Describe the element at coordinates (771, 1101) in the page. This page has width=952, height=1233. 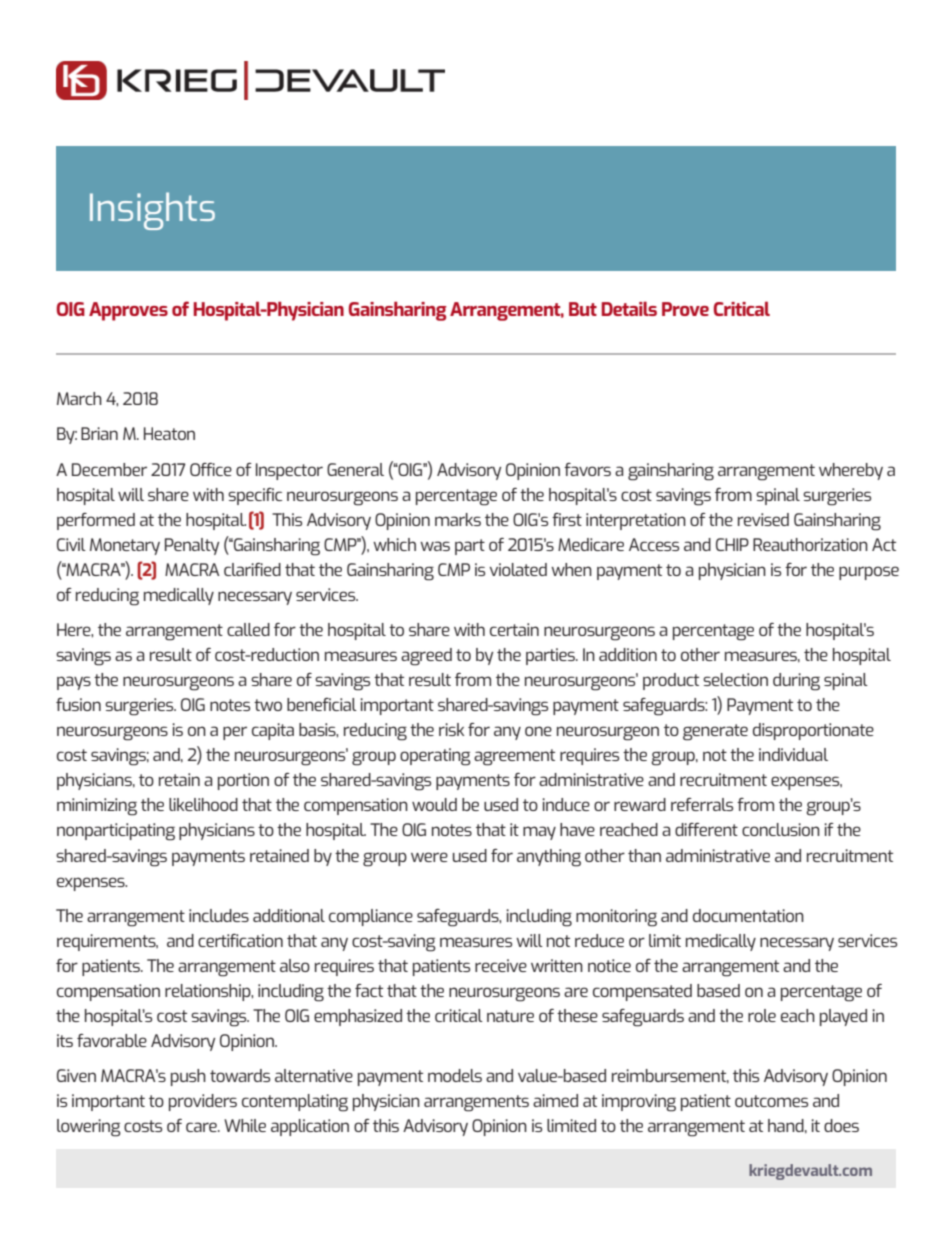
I see `outcomes` at that location.
